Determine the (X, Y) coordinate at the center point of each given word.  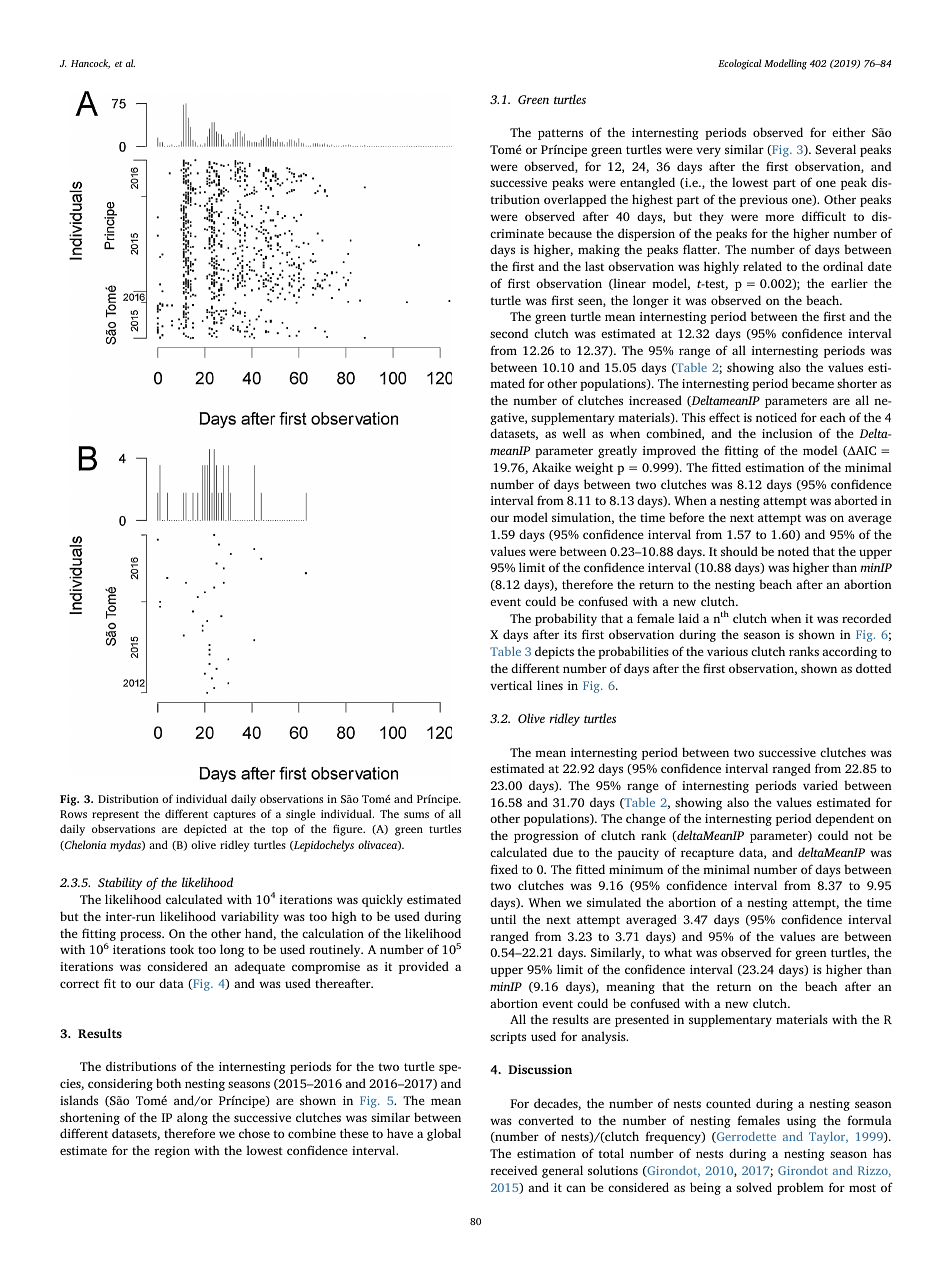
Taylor (828, 1138)
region (172, 1152)
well (574, 433)
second (509, 333)
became (813, 383)
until (503, 919)
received (513, 1170)
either (848, 132)
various (727, 651)
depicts (554, 652)
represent (115, 816)
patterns (560, 134)
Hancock (90, 64)
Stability (120, 883)
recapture (707, 854)
